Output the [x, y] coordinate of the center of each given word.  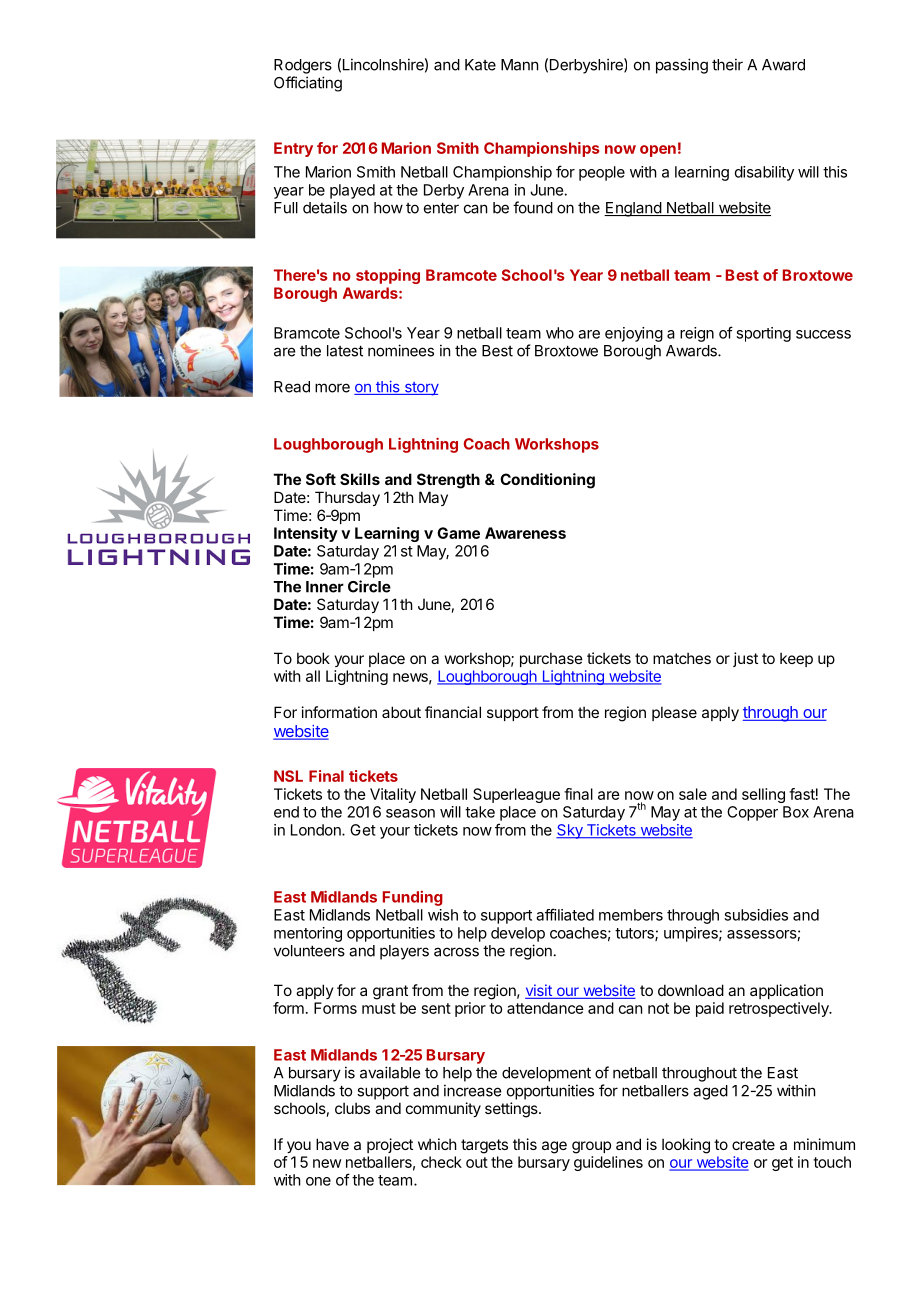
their [727, 64]
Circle [369, 586]
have [332, 1144]
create [753, 1144]
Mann [519, 65]
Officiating [308, 84]
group [591, 1147]
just [745, 659]
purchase [551, 659]
